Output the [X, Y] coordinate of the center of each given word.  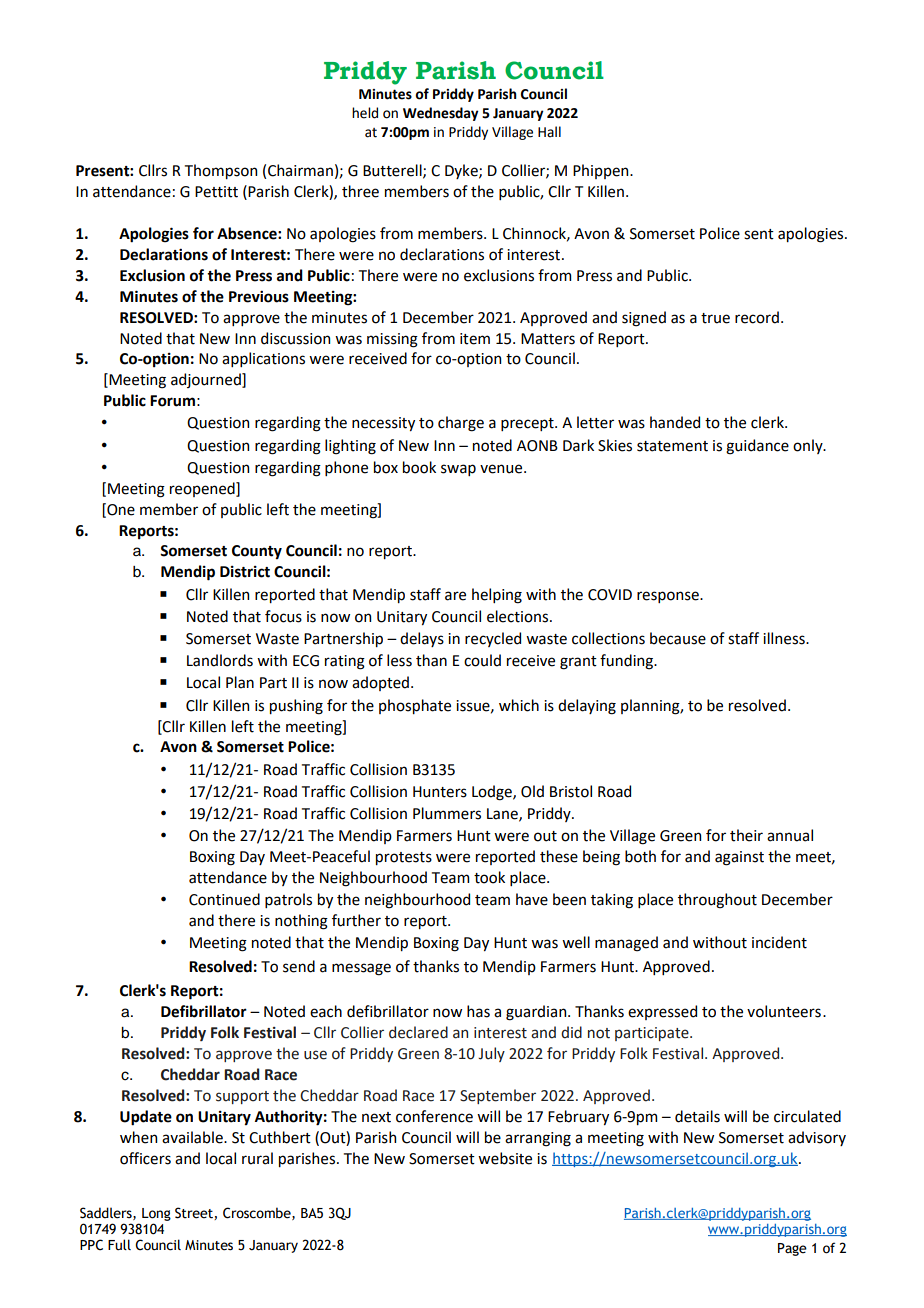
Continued [224, 899]
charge [461, 424]
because [678, 638]
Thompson [221, 171]
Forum [172, 401]
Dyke [462, 171]
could [482, 660]
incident [779, 942]
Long [156, 1214]
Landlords [220, 660]
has [478, 1011]
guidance [757, 447]
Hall [549, 132]
